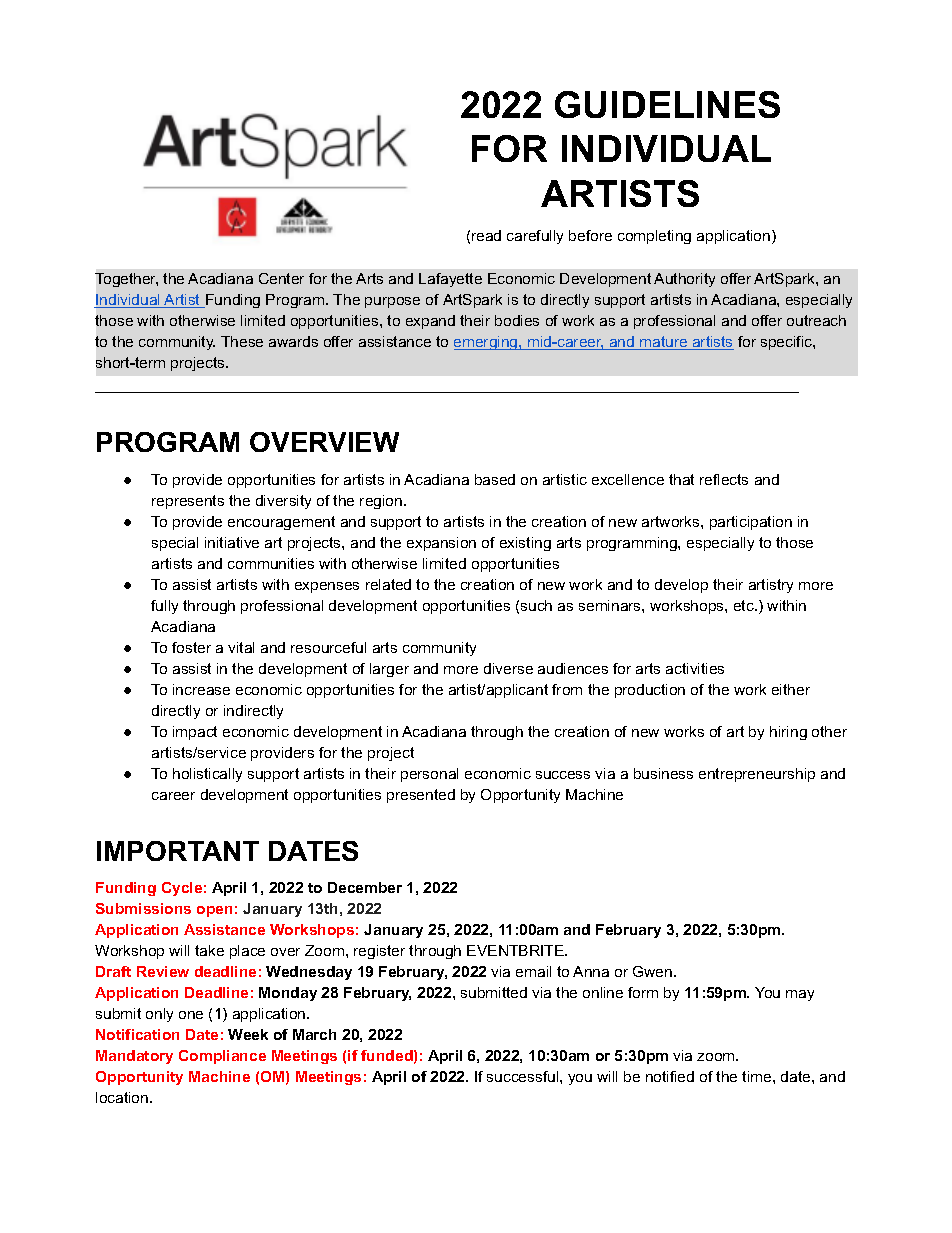 This page has height=1233, width=952. What do you see at coordinates (178, 851) in the page?
I see `IMPORTANT` at bounding box center [178, 851].
